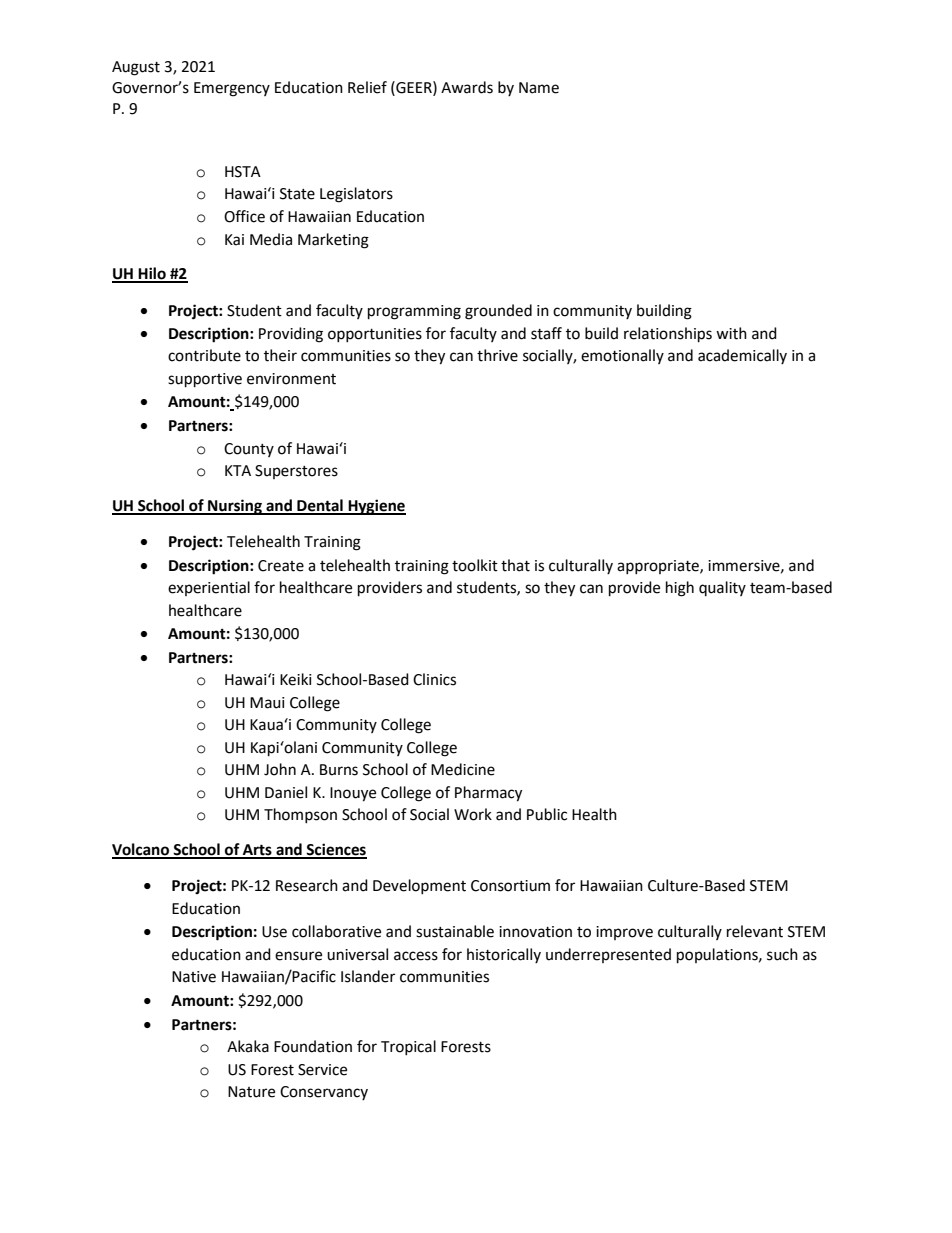 This screenshot has width=952, height=1233. What do you see at coordinates (251, 1092) in the screenshot?
I see `Nature` at bounding box center [251, 1092].
